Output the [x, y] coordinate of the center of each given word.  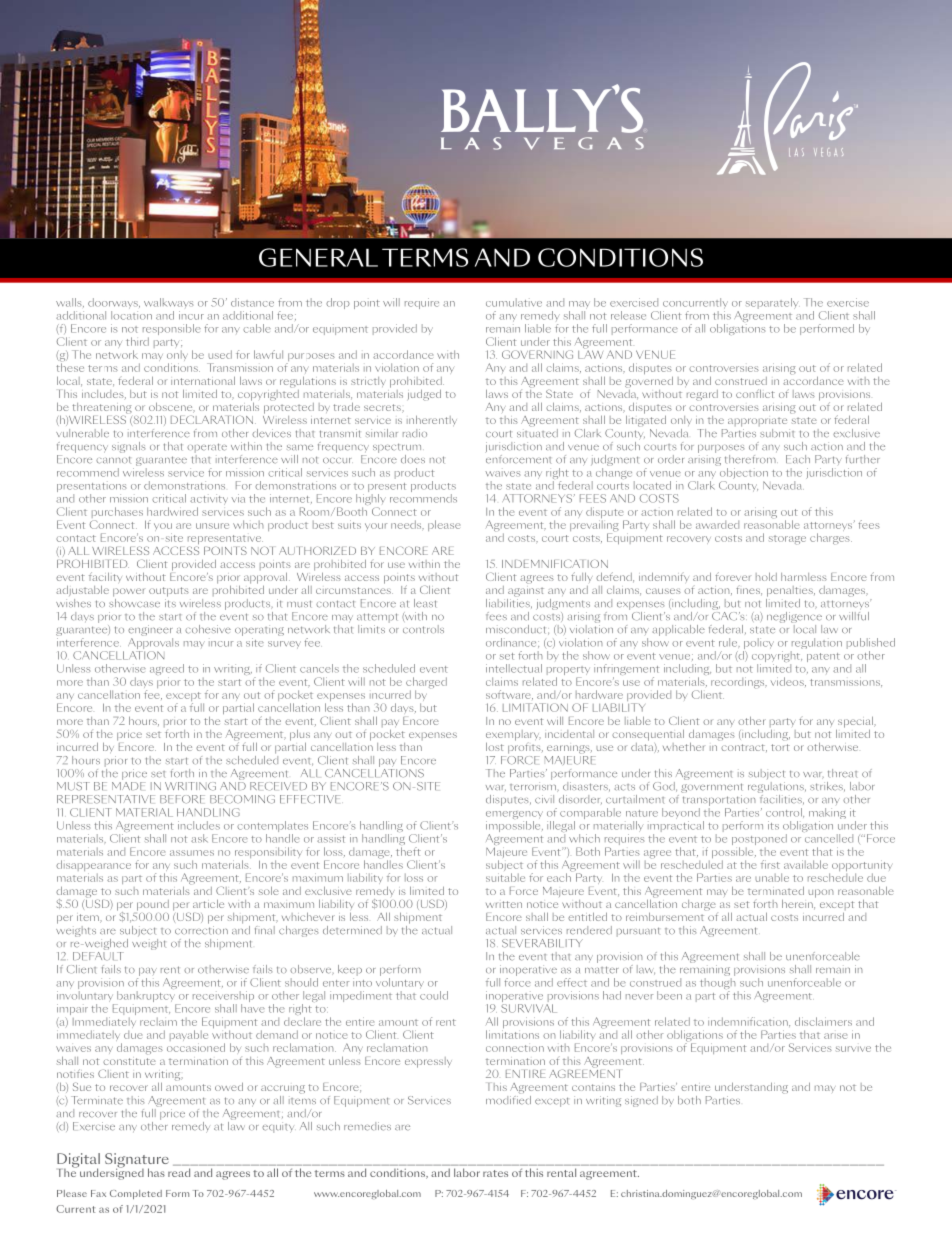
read [179, 1172]
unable [772, 877]
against [526, 590]
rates [495, 1173]
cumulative [514, 302]
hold [766, 576]
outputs [169, 592]
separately [772, 303]
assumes [192, 853]
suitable [505, 877]
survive [853, 1049]
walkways [168, 305]
